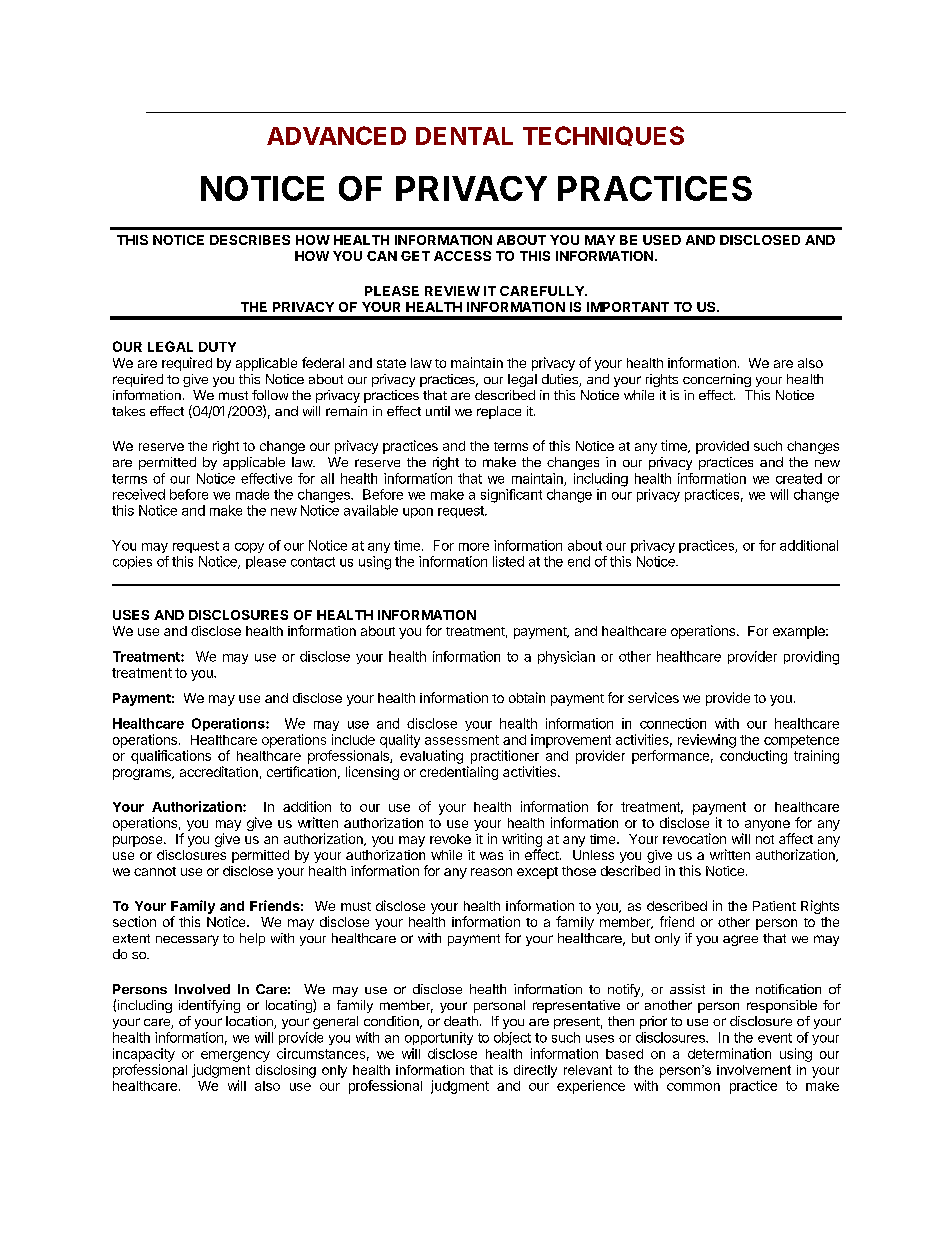 The height and width of the screenshot is (1233, 952). Describe the element at coordinates (252, 494) in the screenshot. I see `made` at that location.
